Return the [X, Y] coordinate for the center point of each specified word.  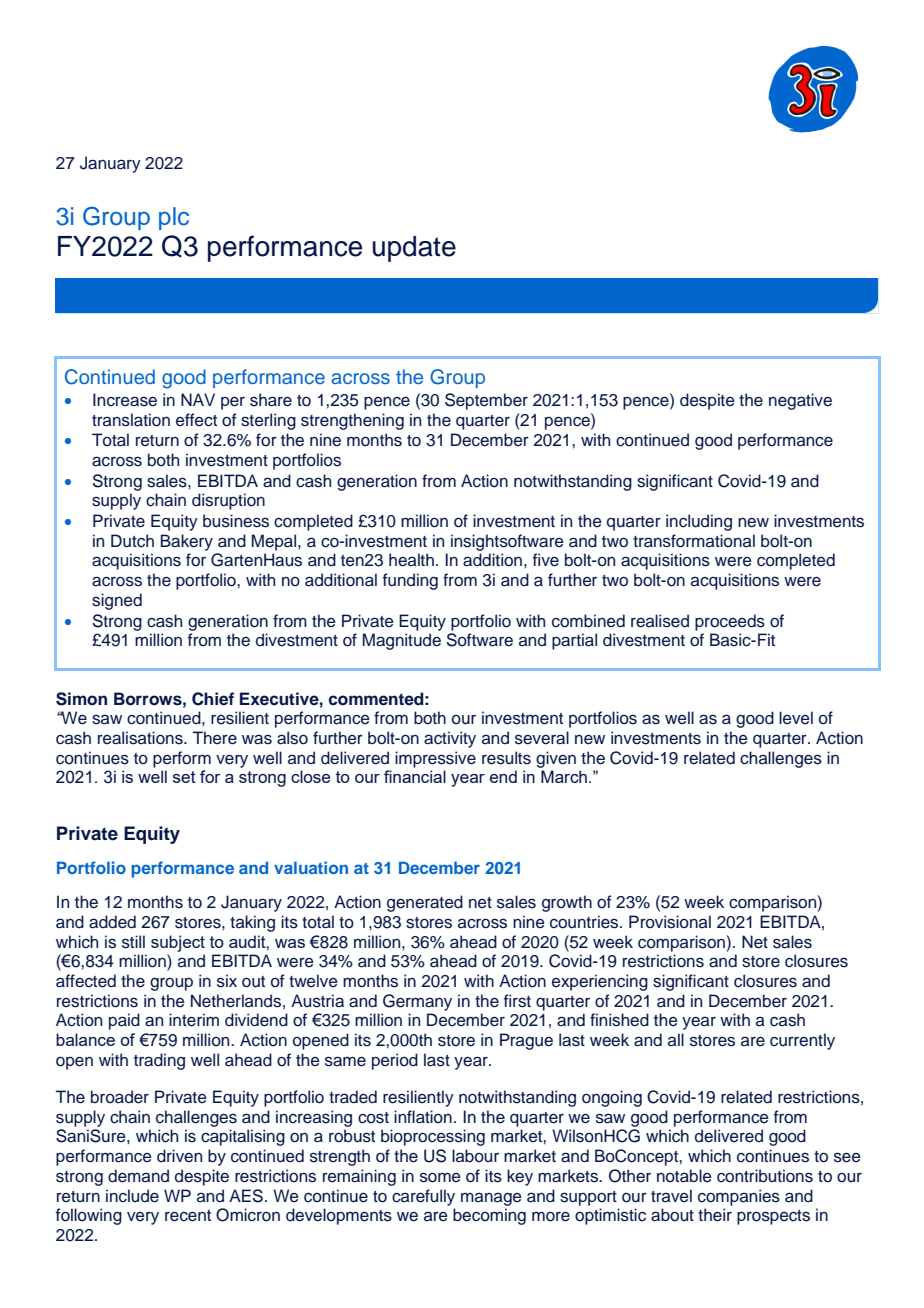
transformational [694, 541]
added [112, 922]
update [414, 249]
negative [800, 401]
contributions [765, 1176]
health [411, 560]
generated [425, 903]
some [440, 1177]
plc [174, 218]
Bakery [187, 542]
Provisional [670, 922]
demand [138, 1176]
